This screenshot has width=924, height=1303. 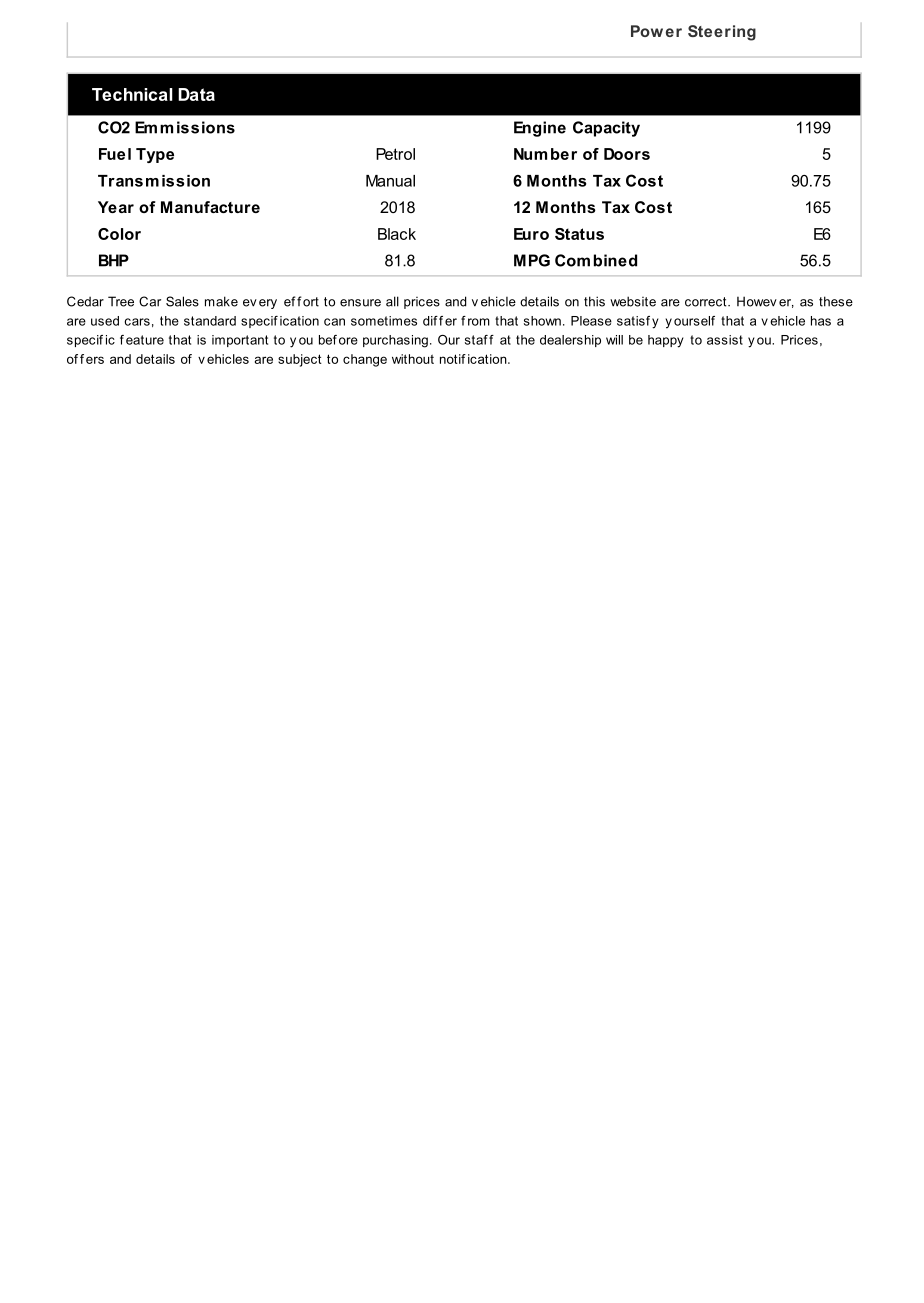 What do you see at coordinates (532, 260) in the screenshot?
I see `MPG` at bounding box center [532, 260].
